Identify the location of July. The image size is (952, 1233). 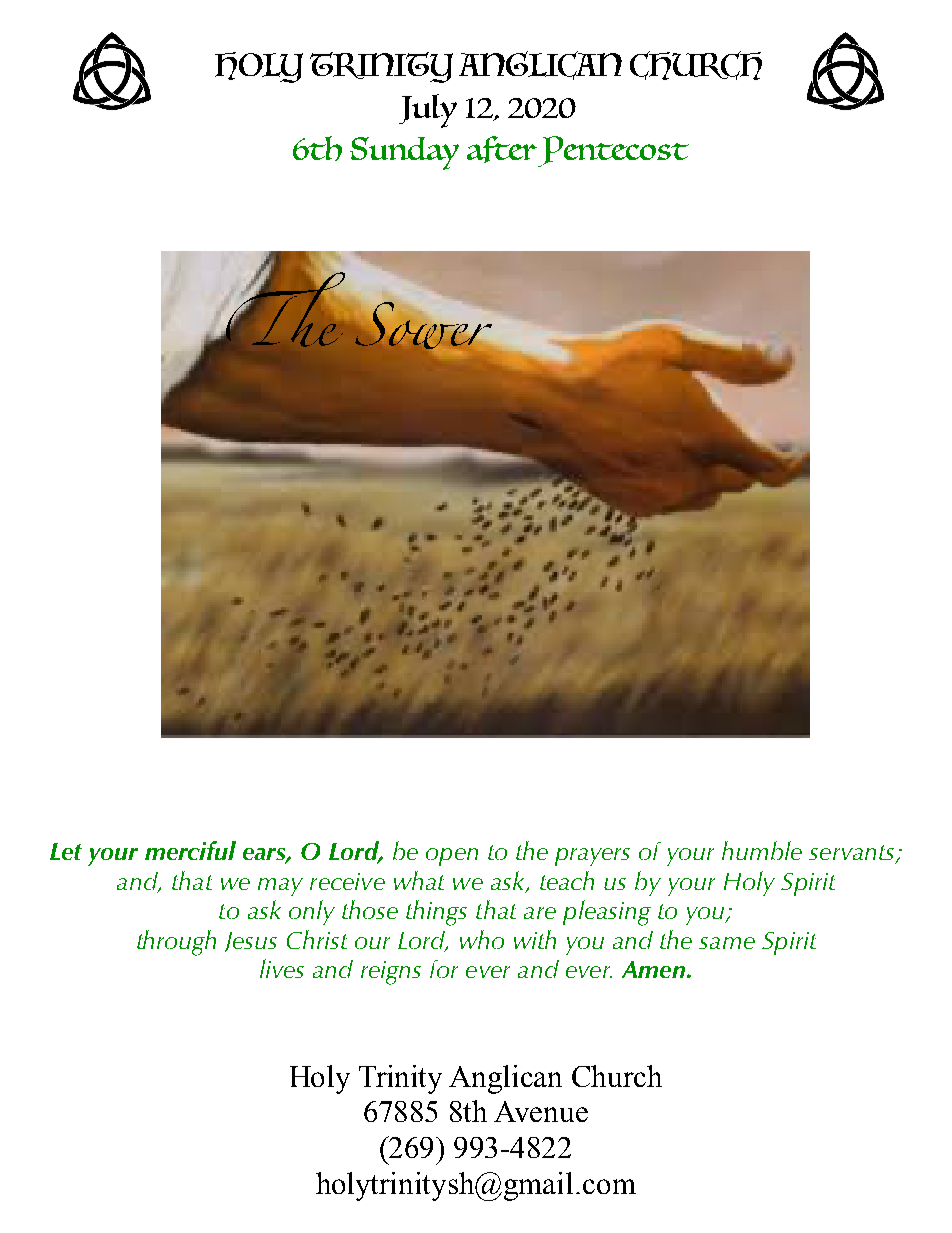
(428, 111).
